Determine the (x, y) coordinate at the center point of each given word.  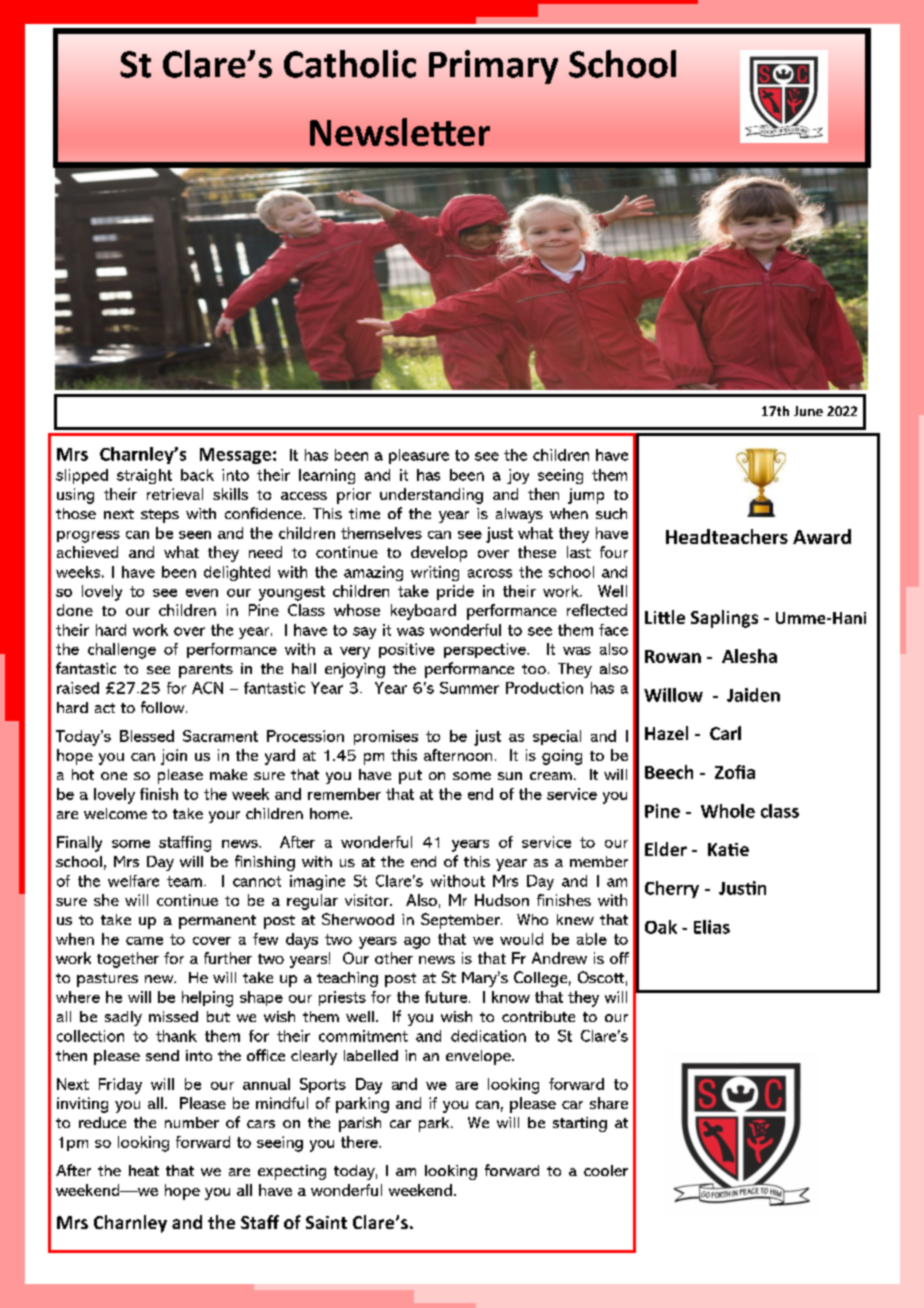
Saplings (724, 619)
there (360, 1142)
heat (144, 1170)
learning (327, 476)
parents (206, 671)
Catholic (350, 64)
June (808, 411)
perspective (486, 650)
